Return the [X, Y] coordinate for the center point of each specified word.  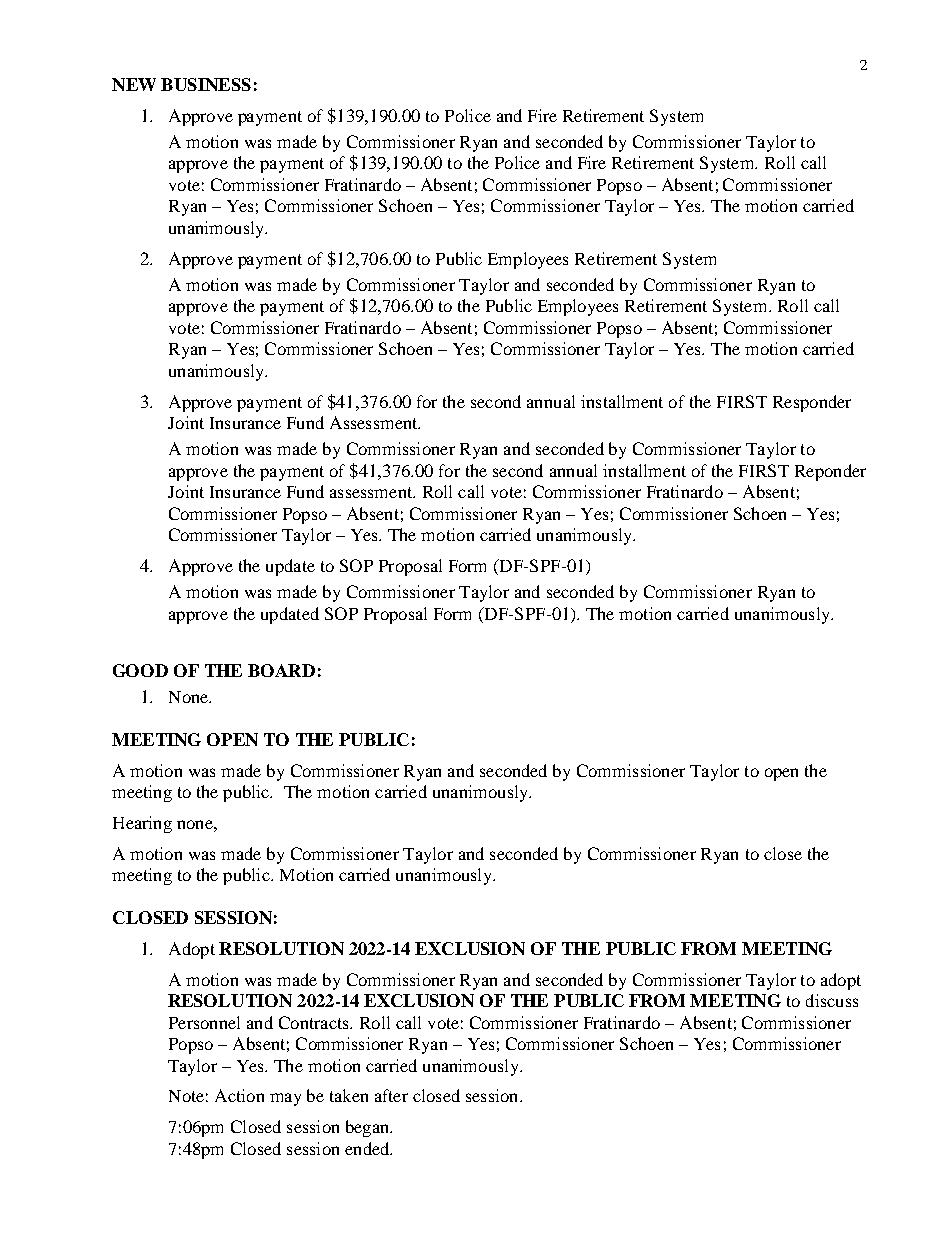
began [368, 1128]
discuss [832, 1000]
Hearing [142, 824]
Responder [812, 403]
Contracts [315, 1022]
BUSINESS [206, 84]
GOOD [140, 670]
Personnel [204, 1022]
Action [239, 1095]
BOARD [281, 670]
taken [349, 1095]
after [391, 1095]
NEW [134, 84]
